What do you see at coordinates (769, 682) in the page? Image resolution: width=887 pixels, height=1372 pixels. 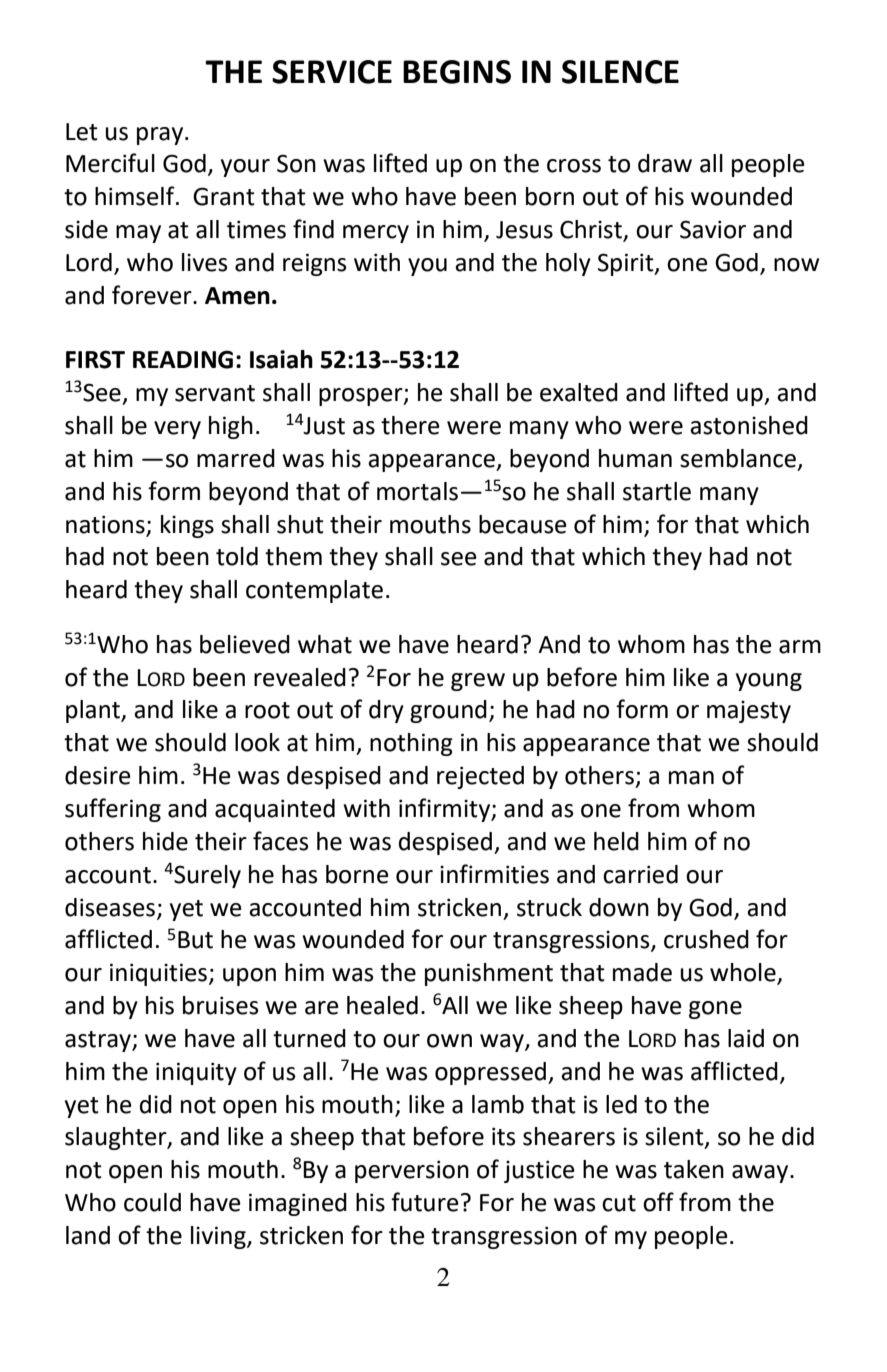 I see `young` at bounding box center [769, 682].
